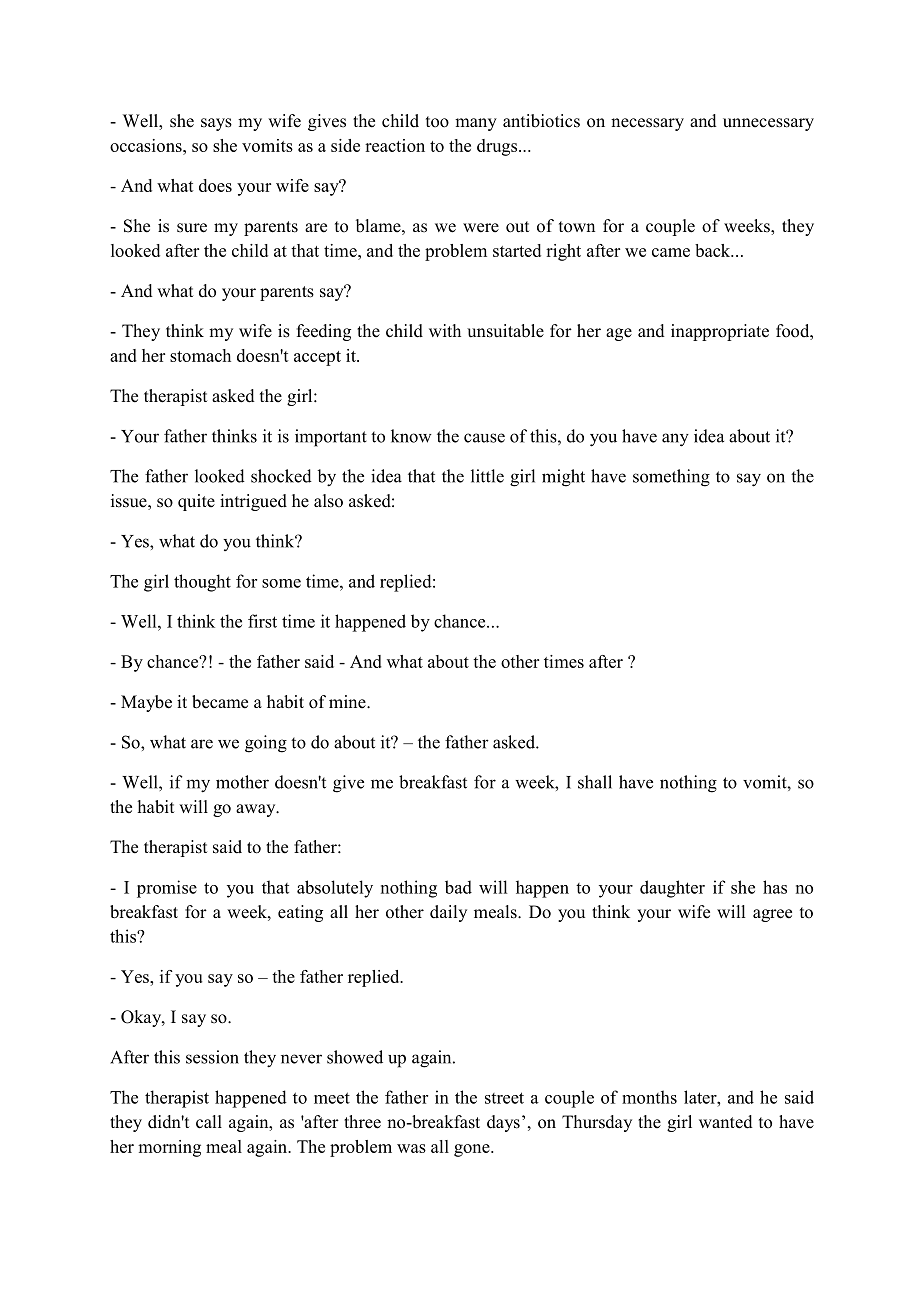 The height and width of the image is (1308, 924). Describe the element at coordinates (476, 124) in the image. I see `many` at that location.
